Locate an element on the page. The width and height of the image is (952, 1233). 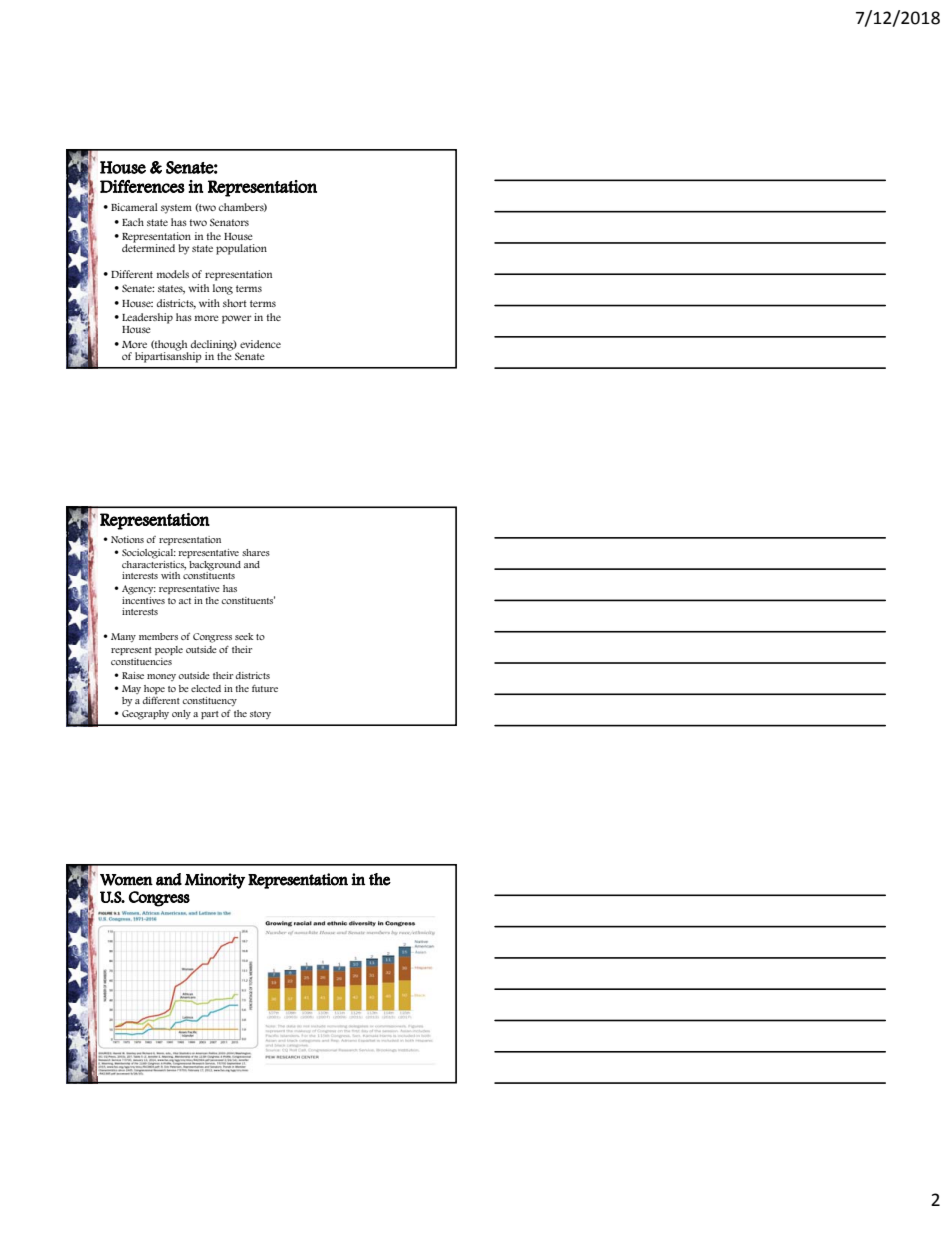
models is located at coordinates (173, 274).
